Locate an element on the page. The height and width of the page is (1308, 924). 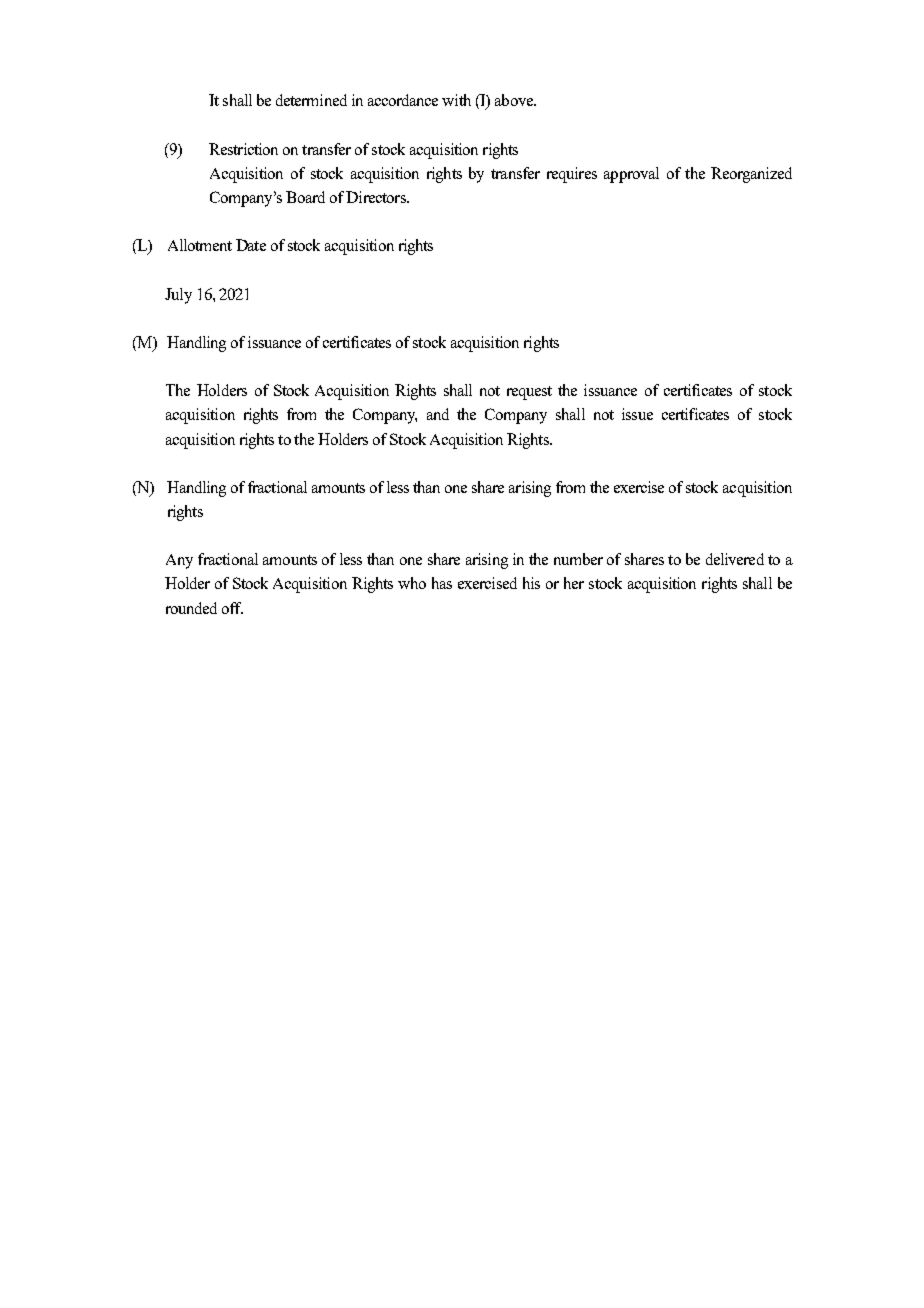
Directors is located at coordinates (377, 197).
